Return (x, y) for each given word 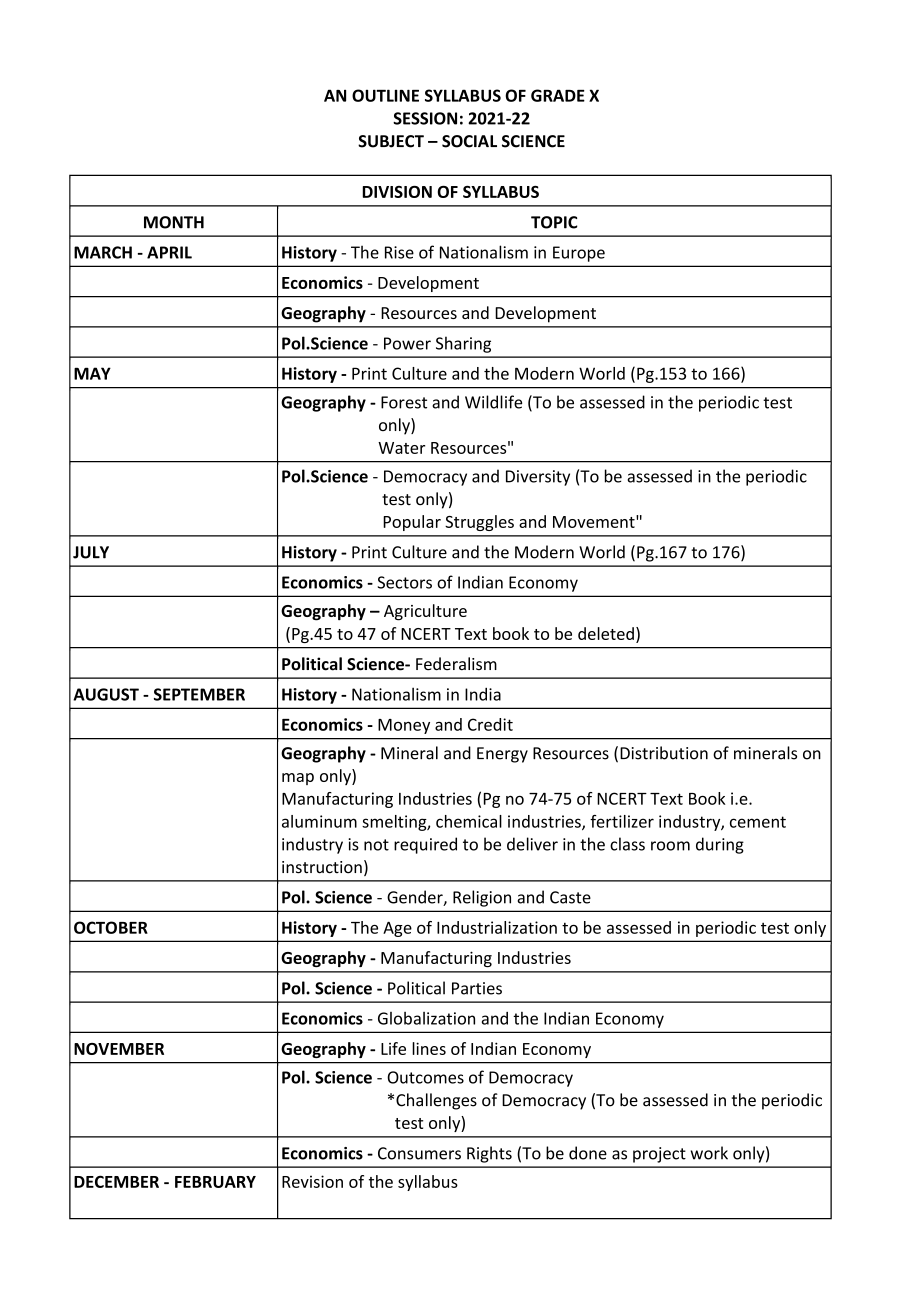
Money (404, 726)
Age (397, 929)
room (670, 846)
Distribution (664, 753)
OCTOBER (111, 927)
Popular (412, 523)
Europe (579, 254)
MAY (92, 373)
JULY (91, 552)
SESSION (425, 118)
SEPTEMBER (199, 694)
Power (407, 343)
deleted (606, 633)
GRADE (558, 95)
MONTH (174, 222)
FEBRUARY (215, 1182)
